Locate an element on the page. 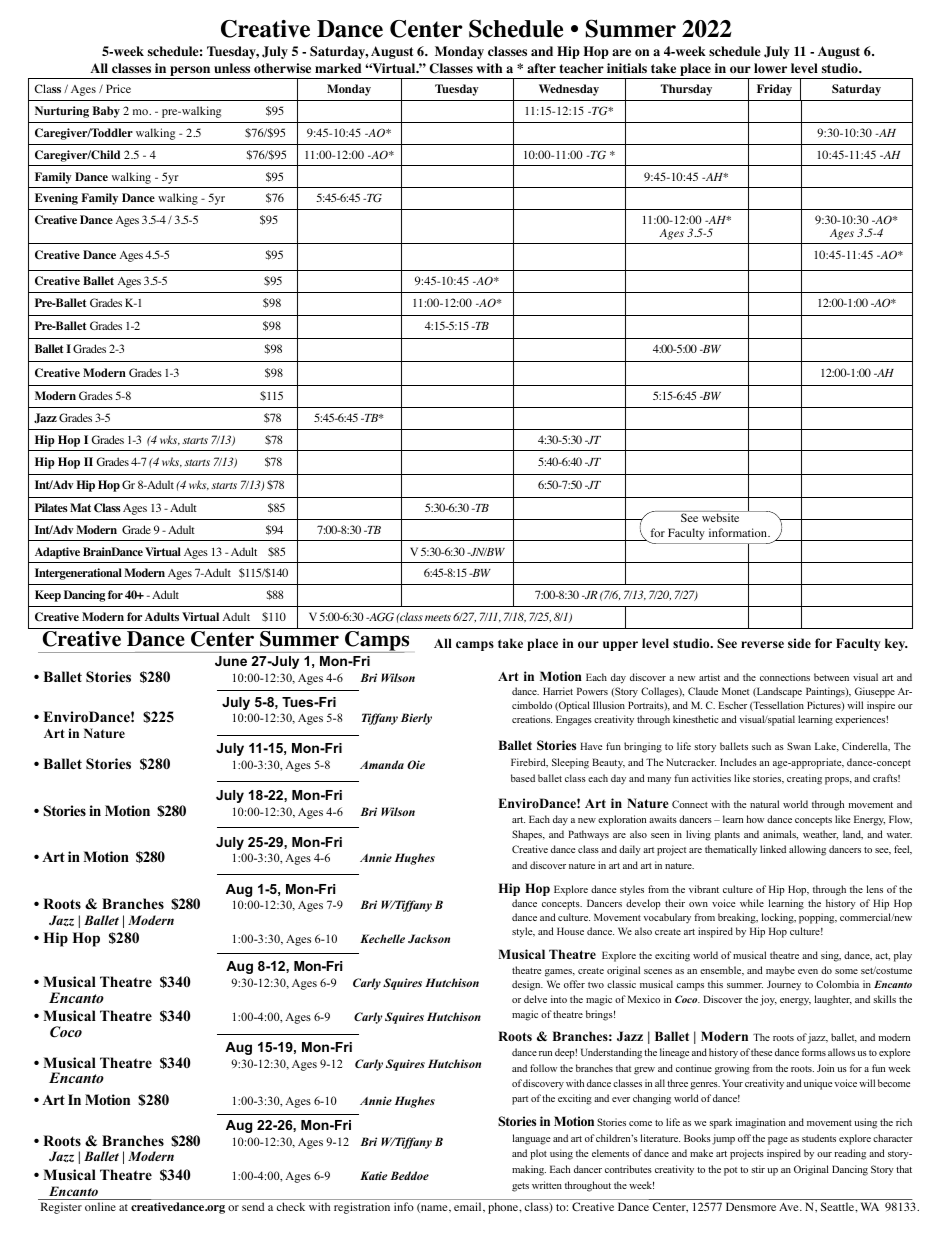  Jackson is located at coordinates (429, 938).
